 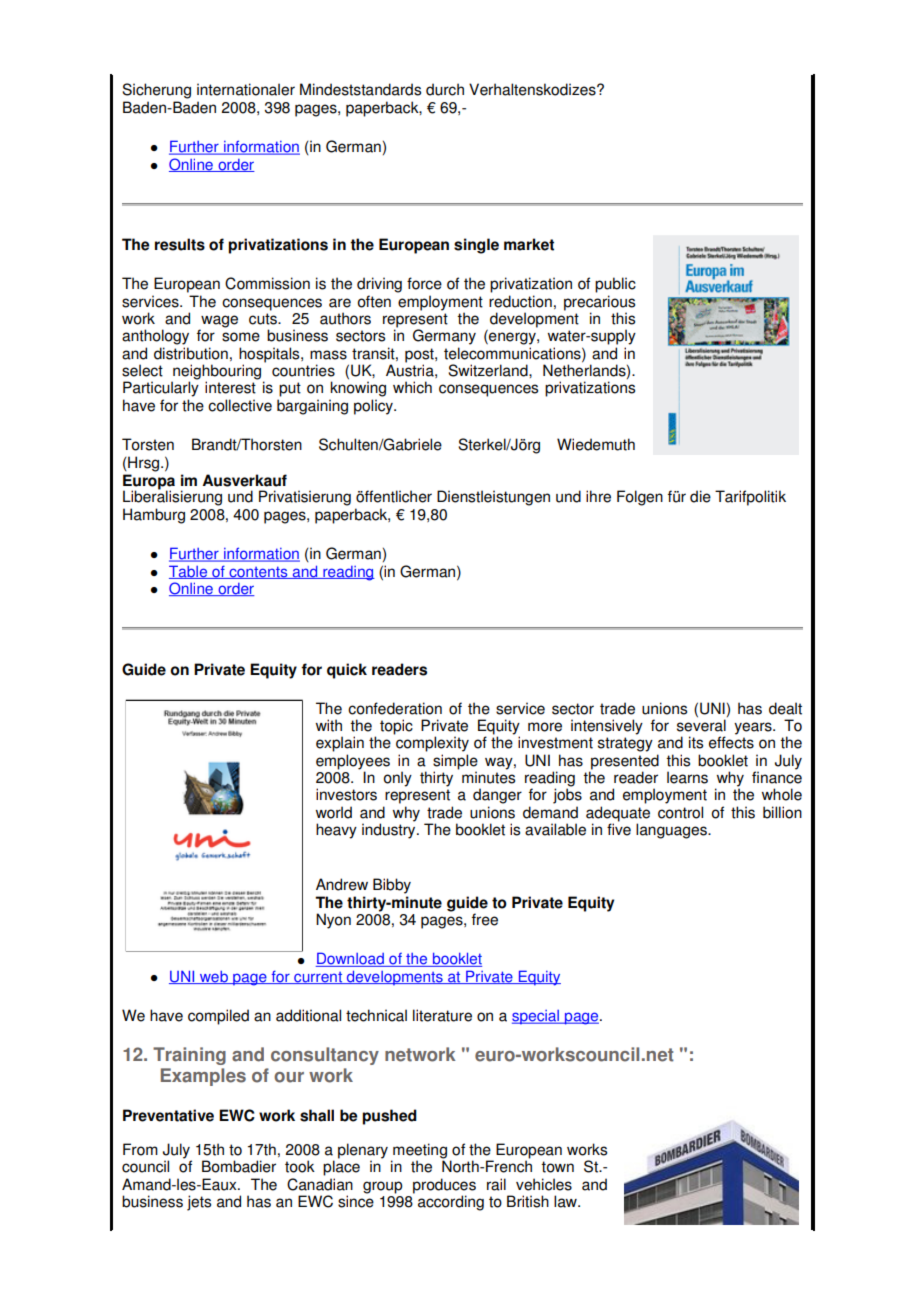 I want to click on public, so click(x=615, y=285).
